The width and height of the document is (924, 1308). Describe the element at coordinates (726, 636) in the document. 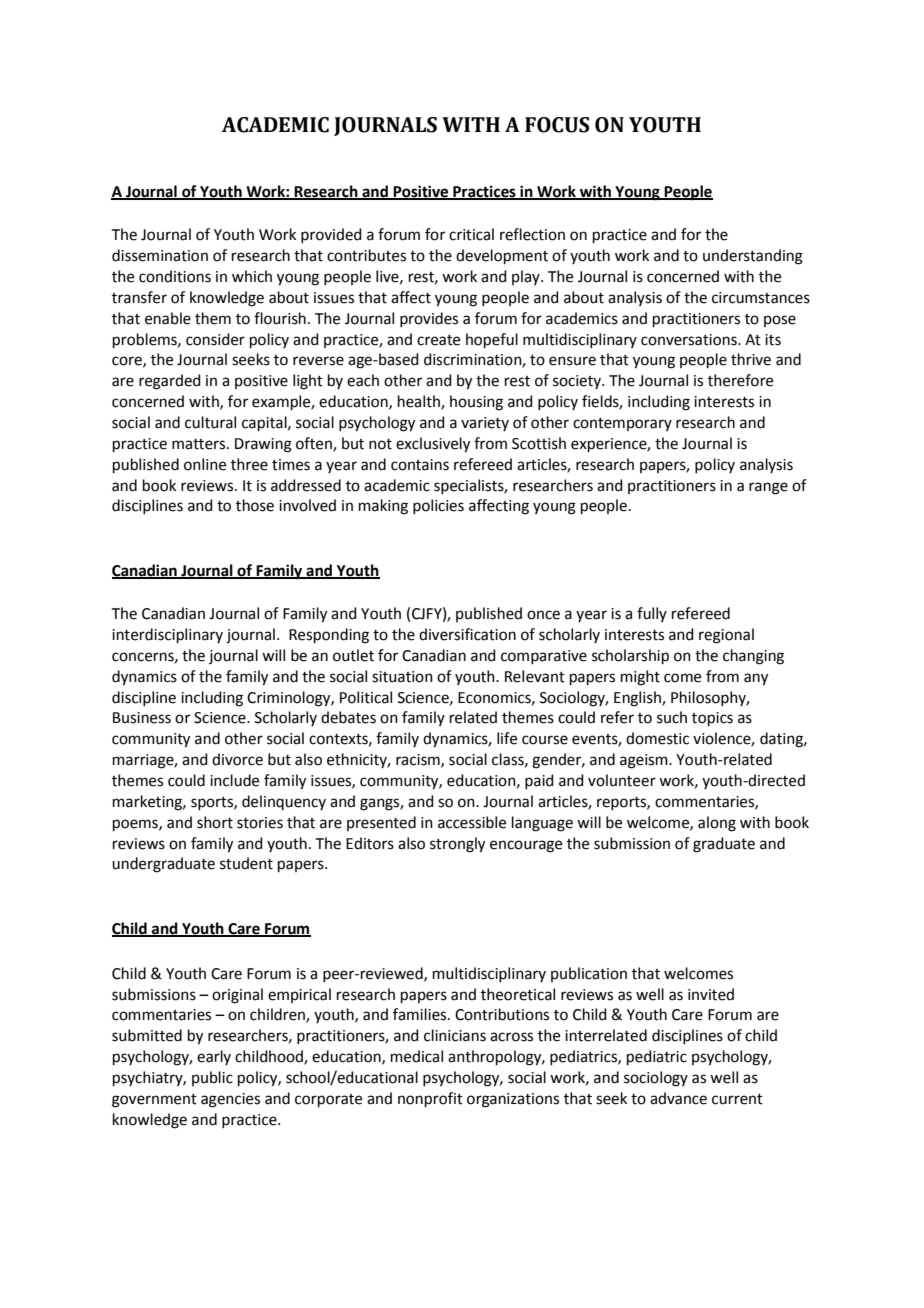

I see `regional` at that location.
